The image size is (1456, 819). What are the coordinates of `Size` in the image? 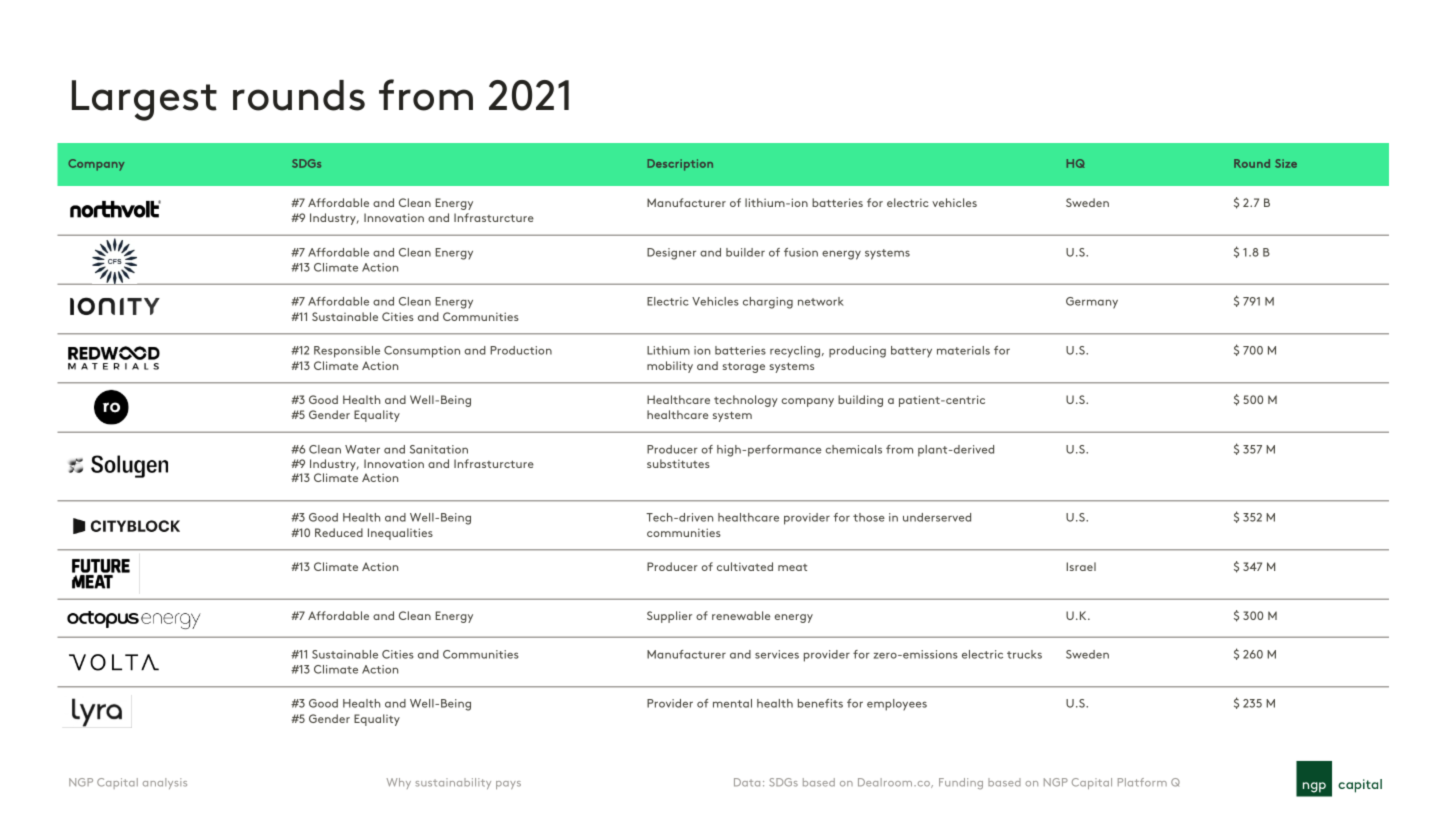 It's located at (1286, 163).
